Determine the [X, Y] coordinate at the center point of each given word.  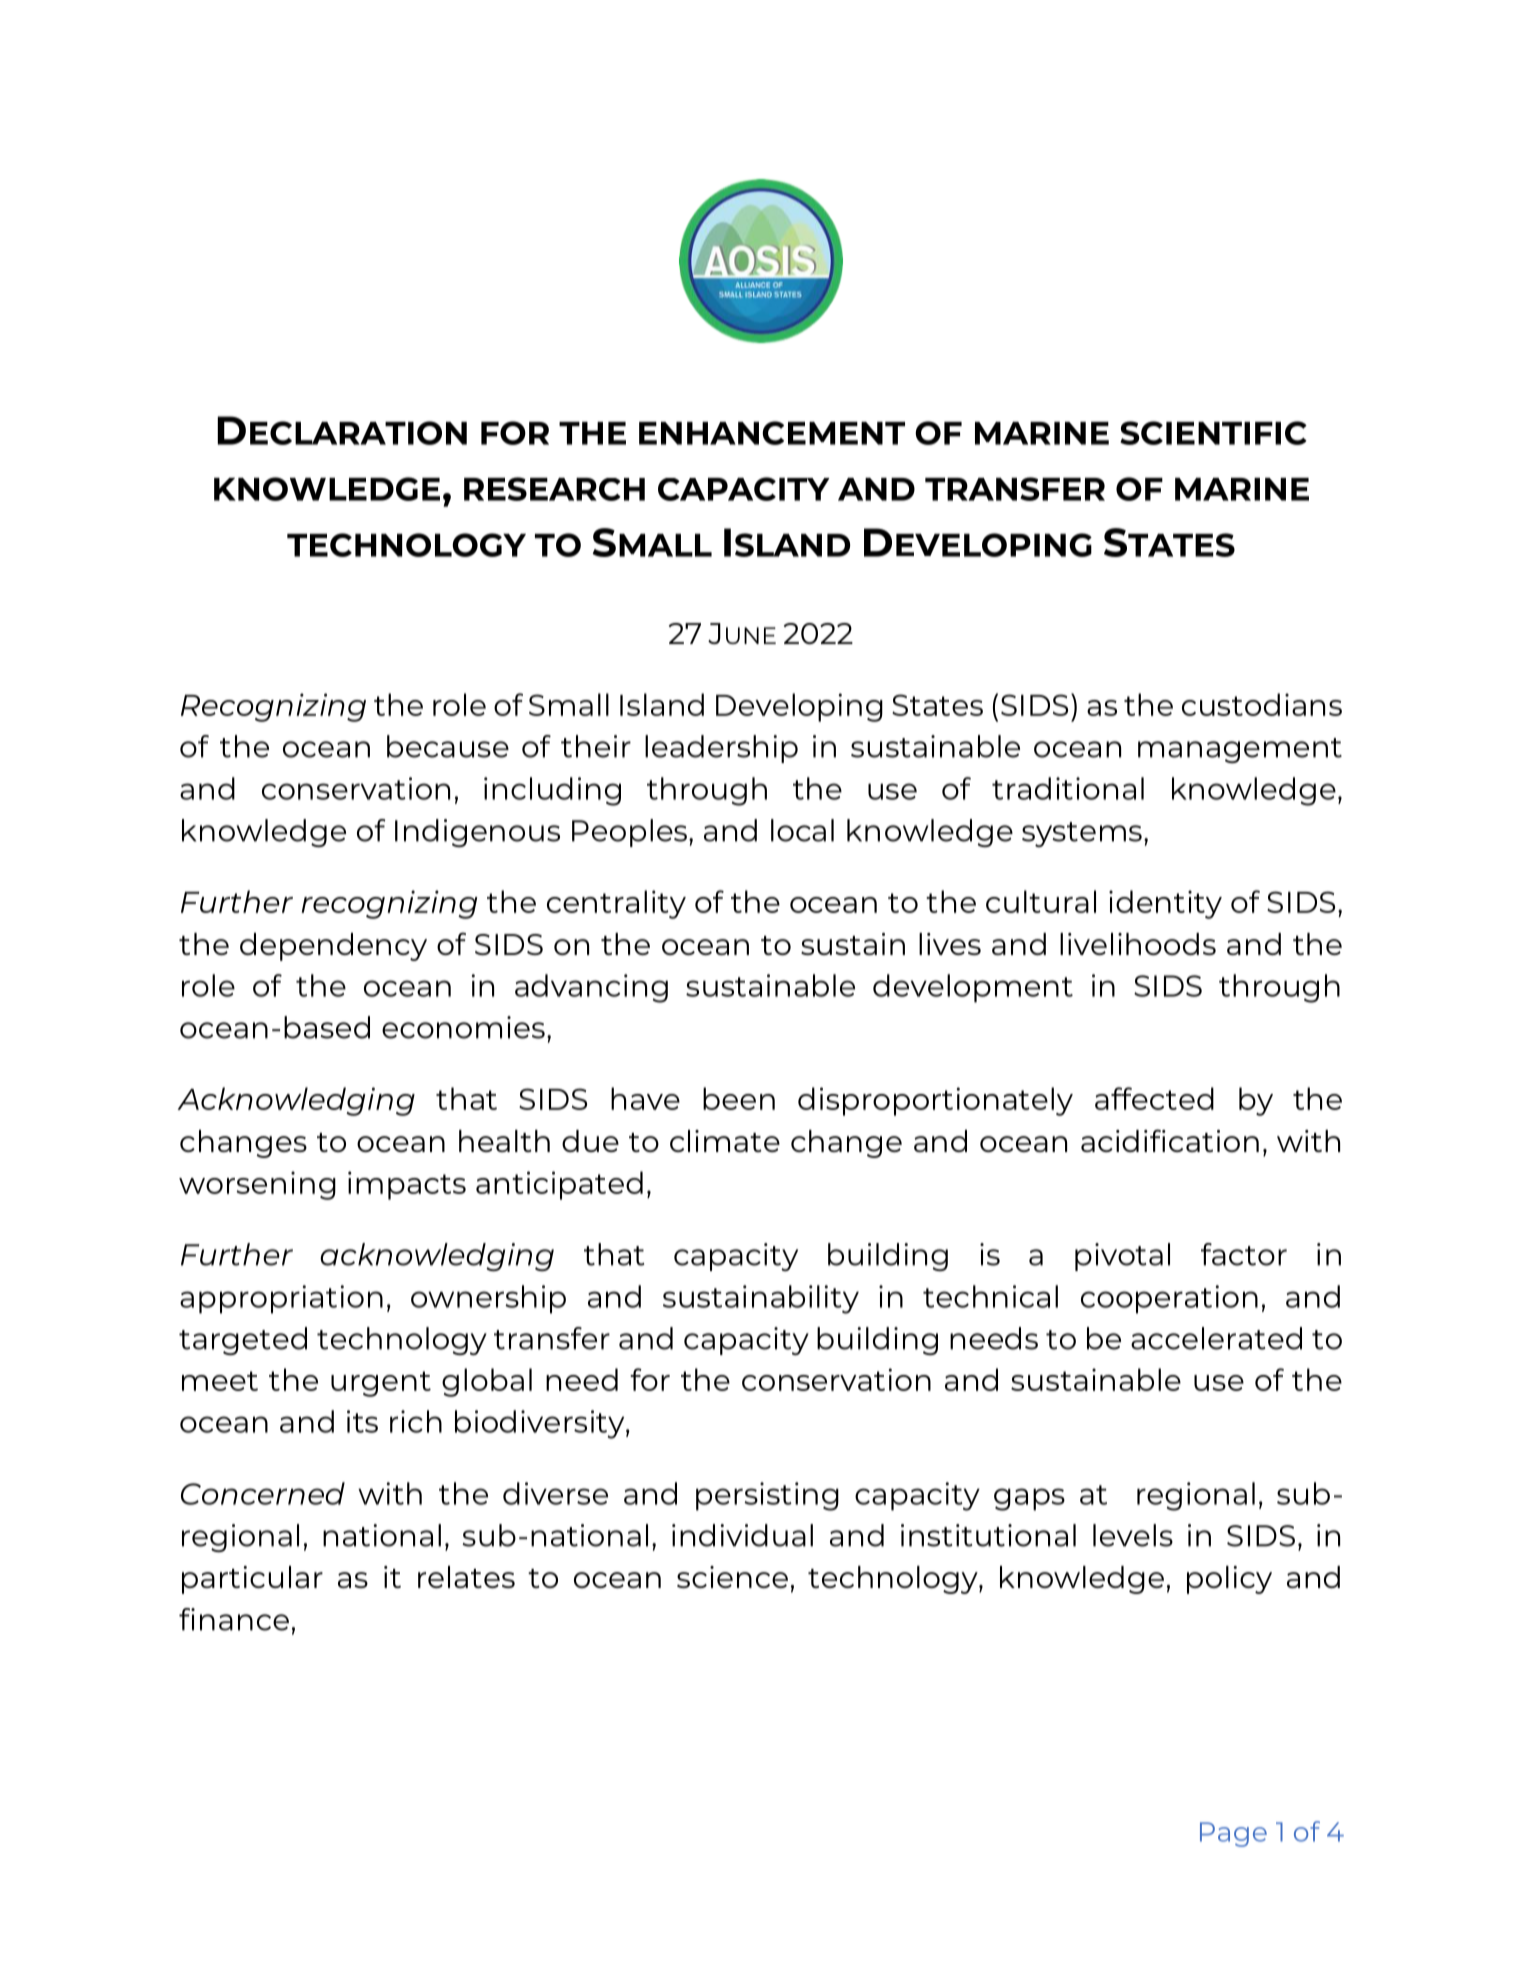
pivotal [1122, 1257]
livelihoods [1138, 944]
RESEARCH [554, 489]
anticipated [559, 1185]
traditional [1068, 788]
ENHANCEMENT [772, 433]
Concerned [263, 1493]
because [448, 746]
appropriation [281, 1299]
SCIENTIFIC [1213, 433]
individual [742, 1535]
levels [1133, 1535]
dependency [333, 947]
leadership [721, 749]
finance [234, 1619]
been [739, 1098]
